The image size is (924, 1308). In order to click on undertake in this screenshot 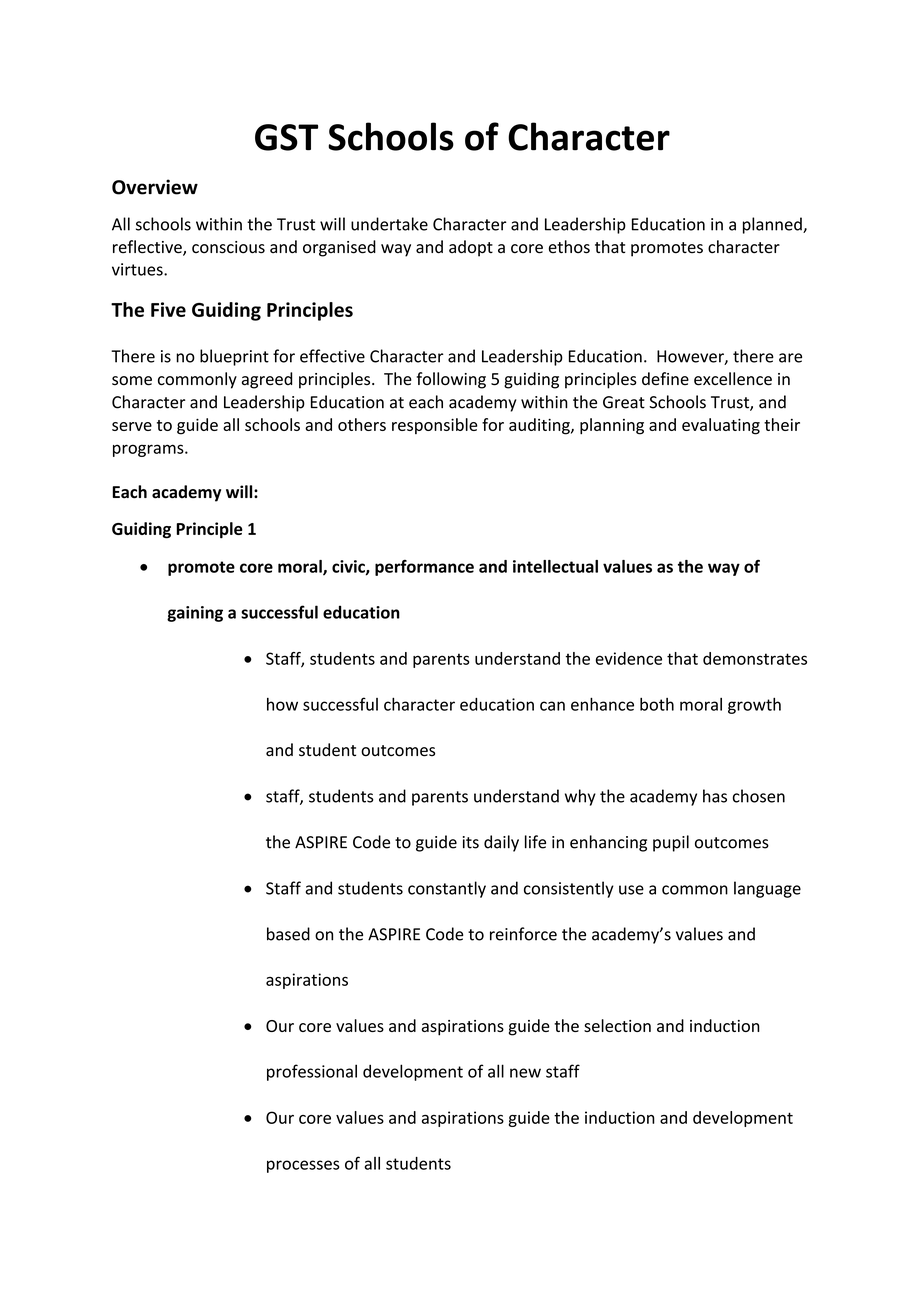, I will do `click(389, 224)`.
